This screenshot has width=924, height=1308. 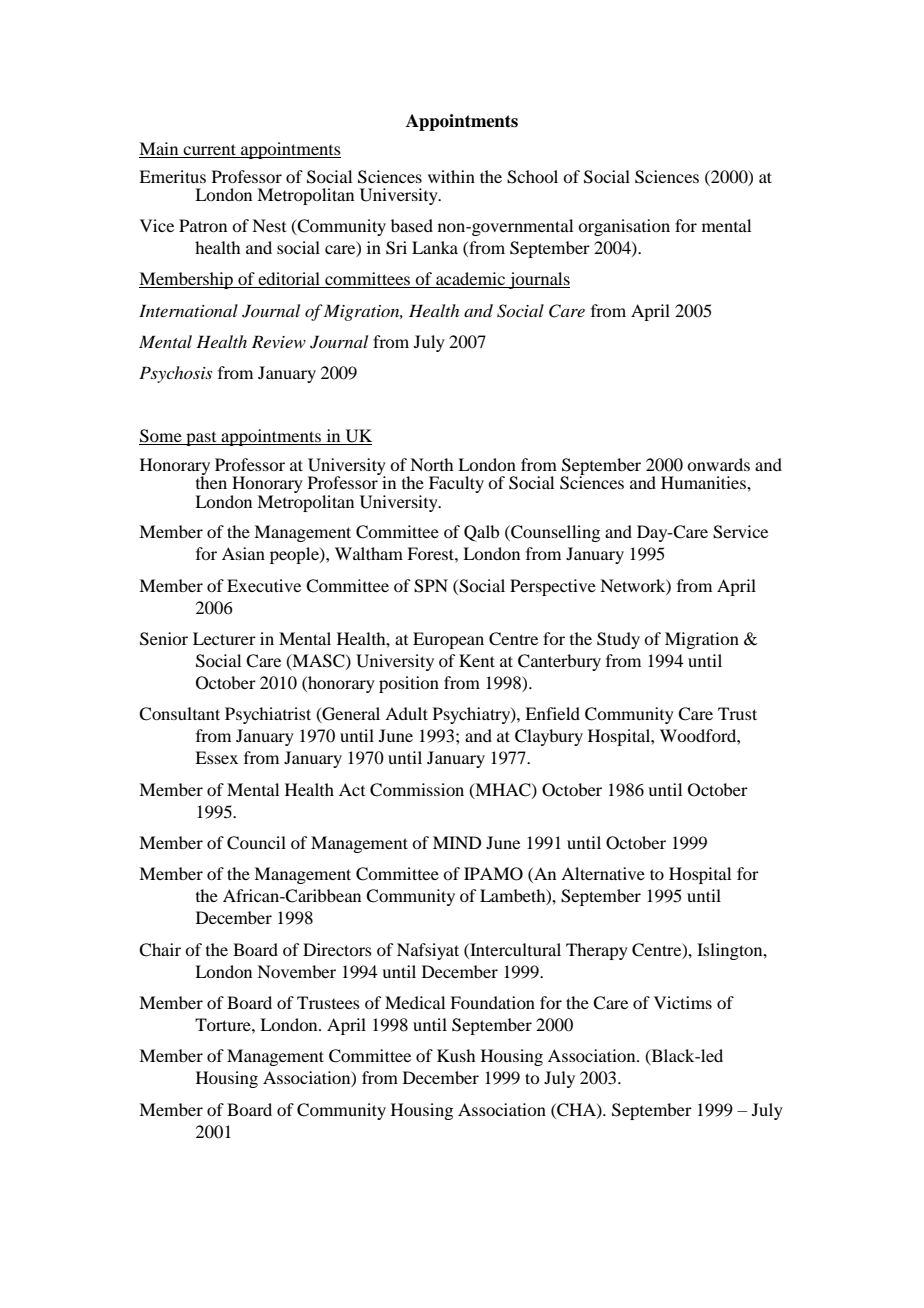 What do you see at coordinates (451, 176) in the screenshot?
I see `within` at bounding box center [451, 176].
